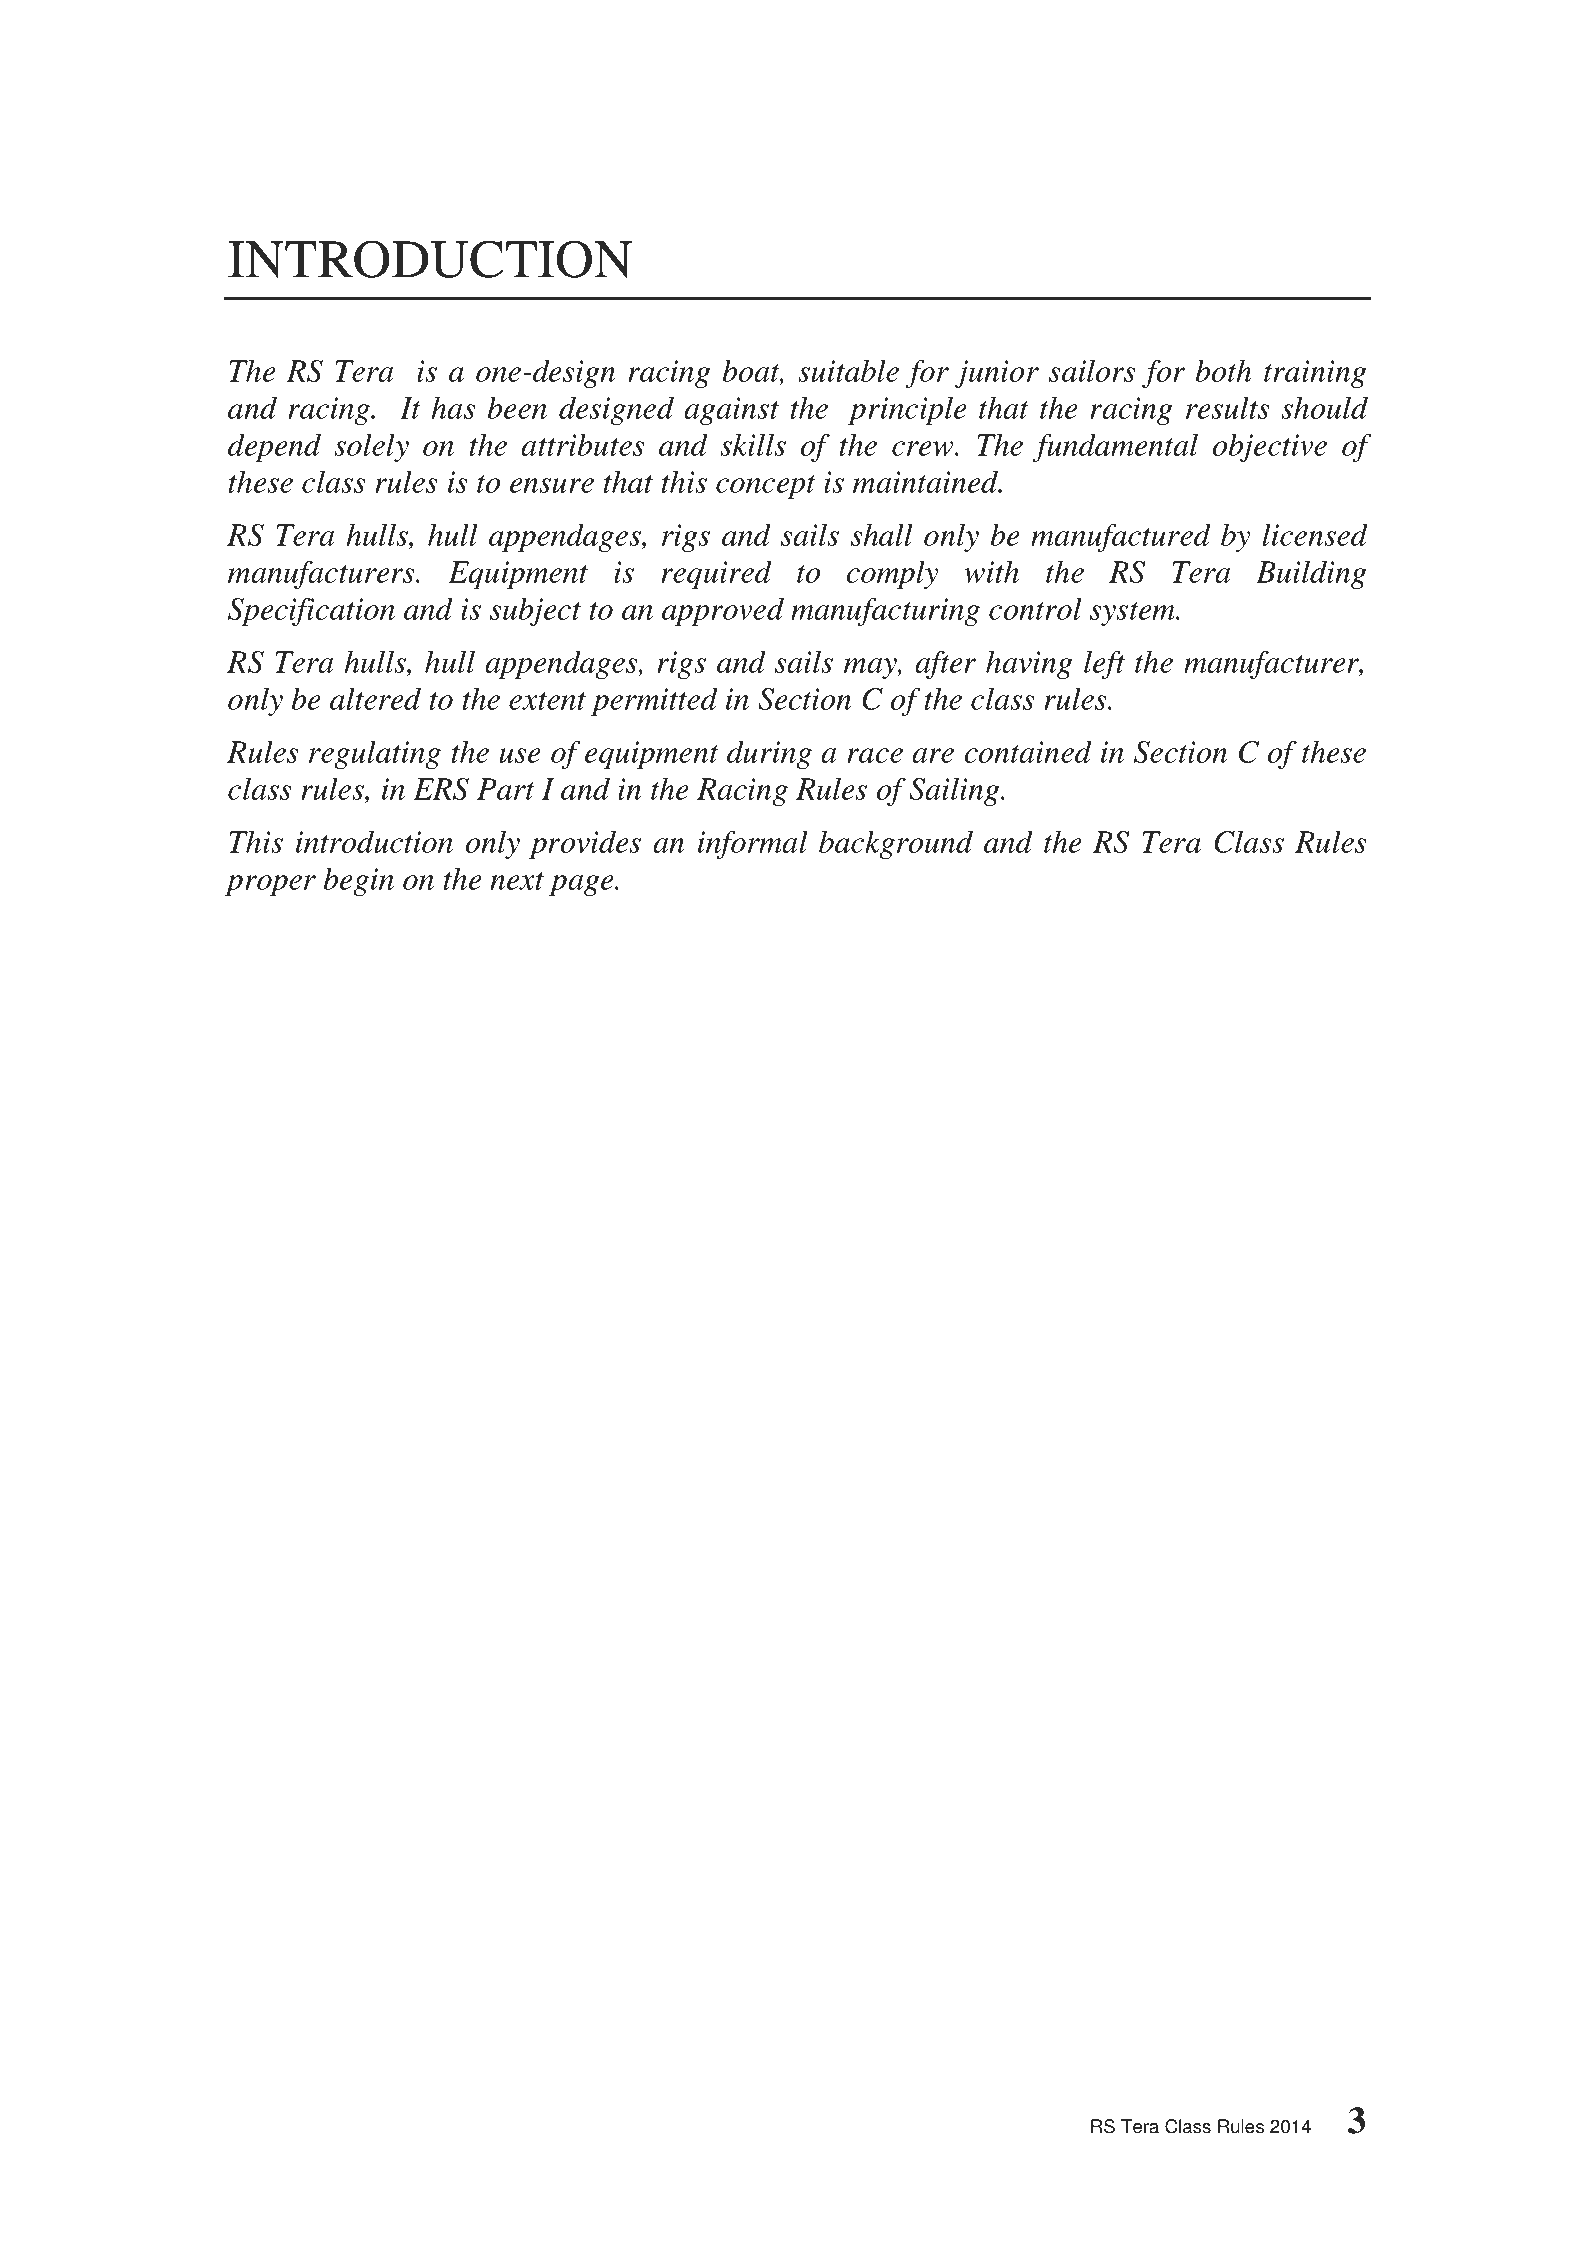  What do you see at coordinates (453, 407) in the screenshot?
I see `has` at bounding box center [453, 407].
